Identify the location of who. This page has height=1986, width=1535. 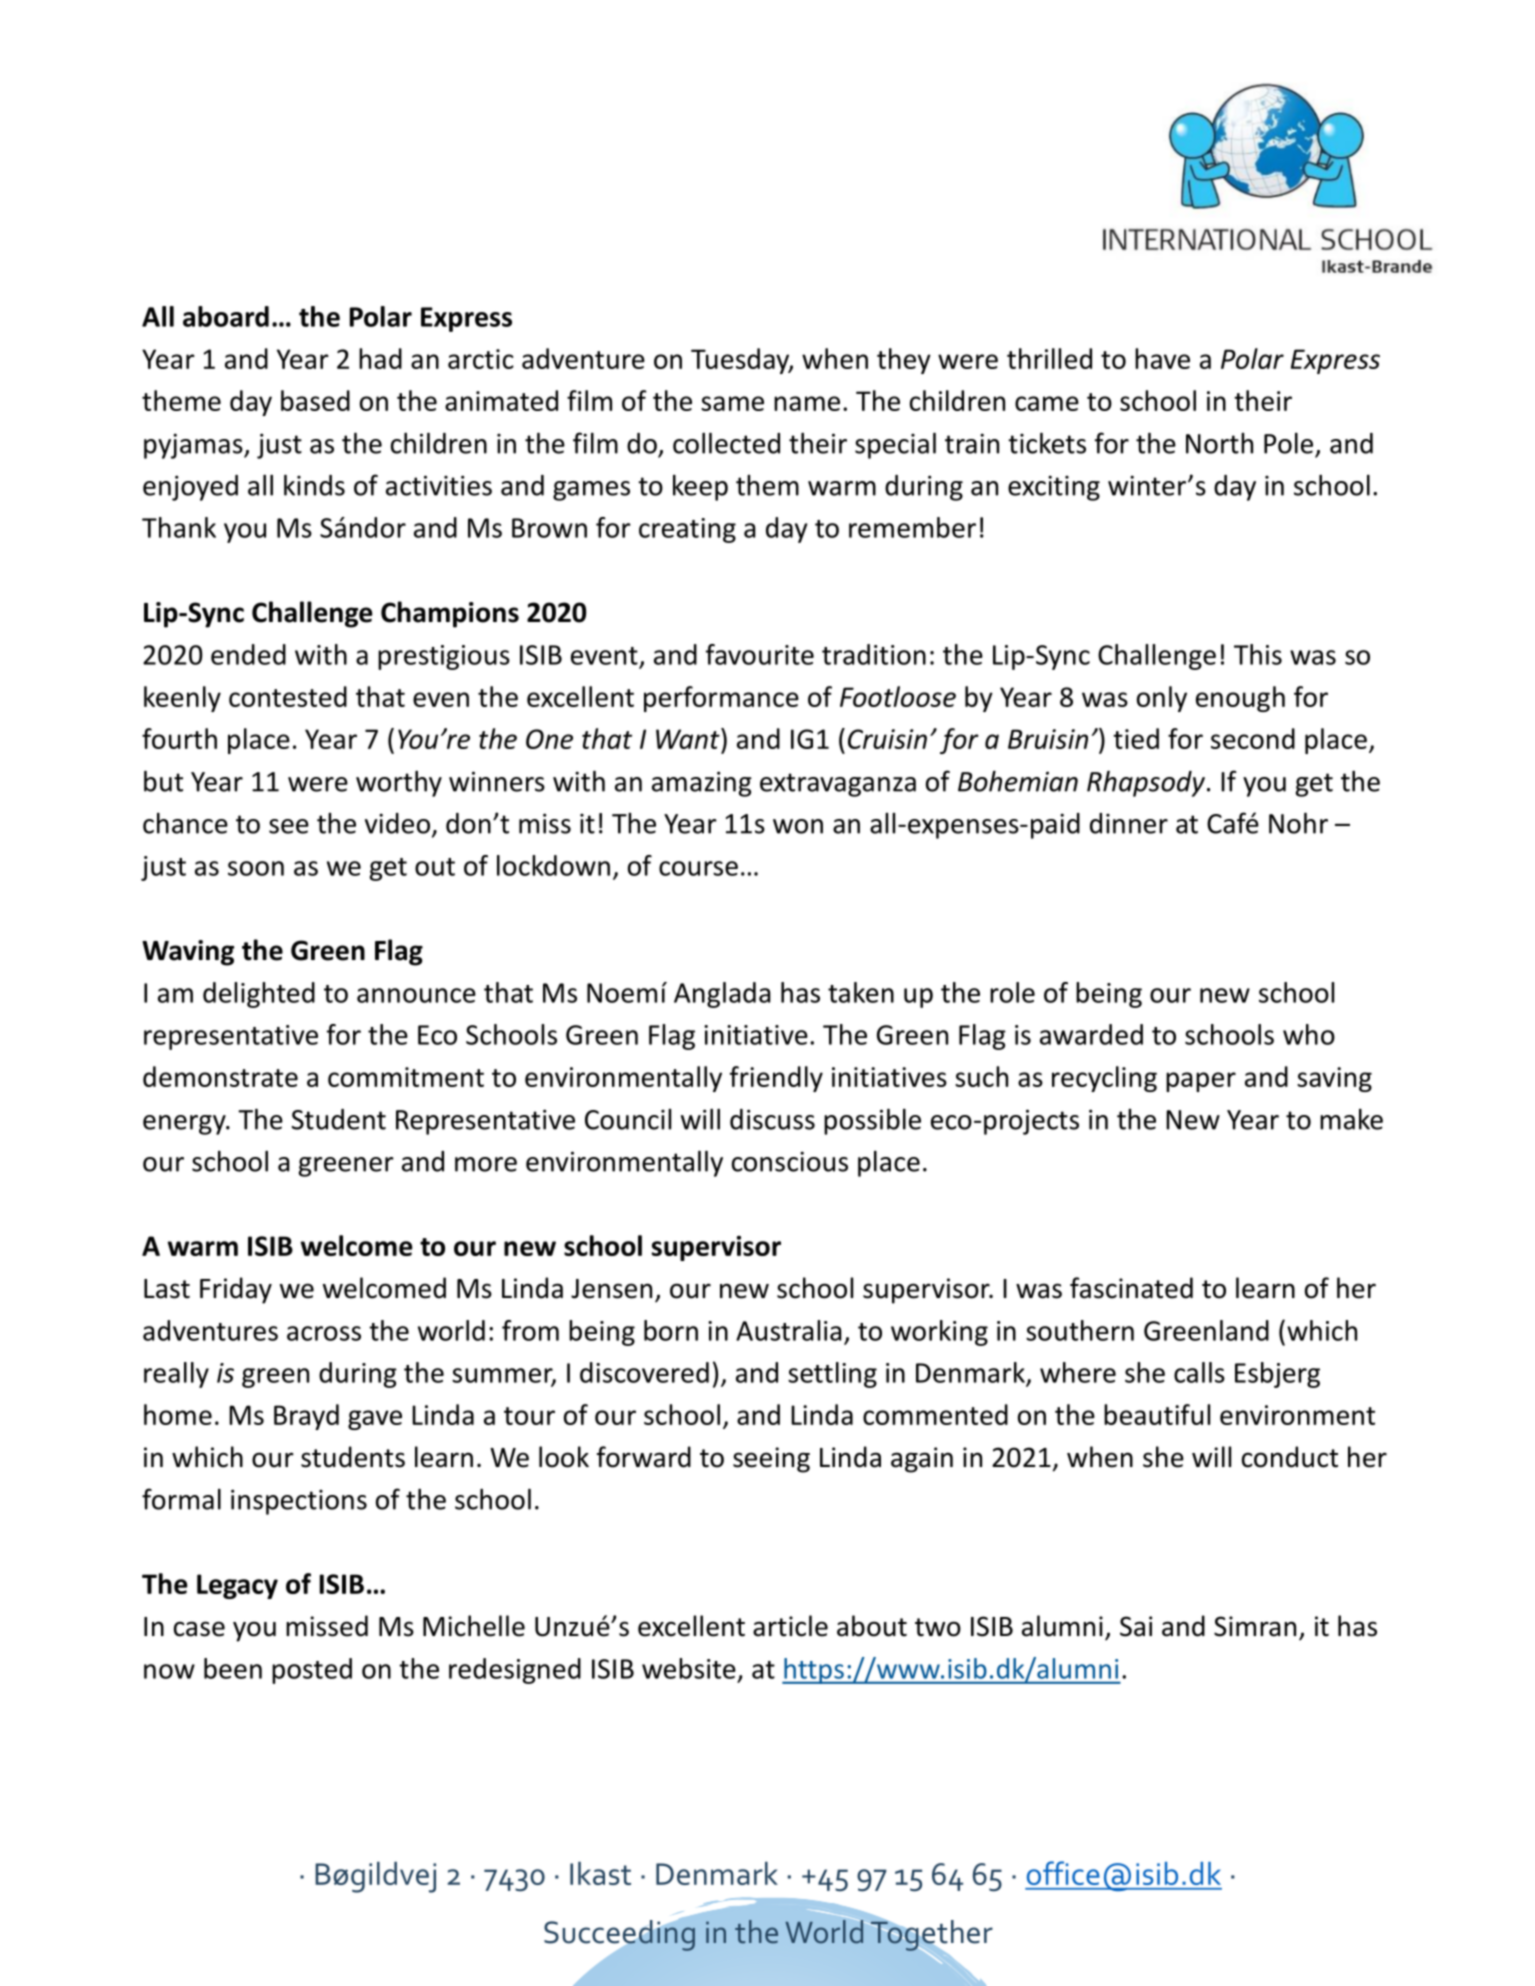
(1309, 1034).
